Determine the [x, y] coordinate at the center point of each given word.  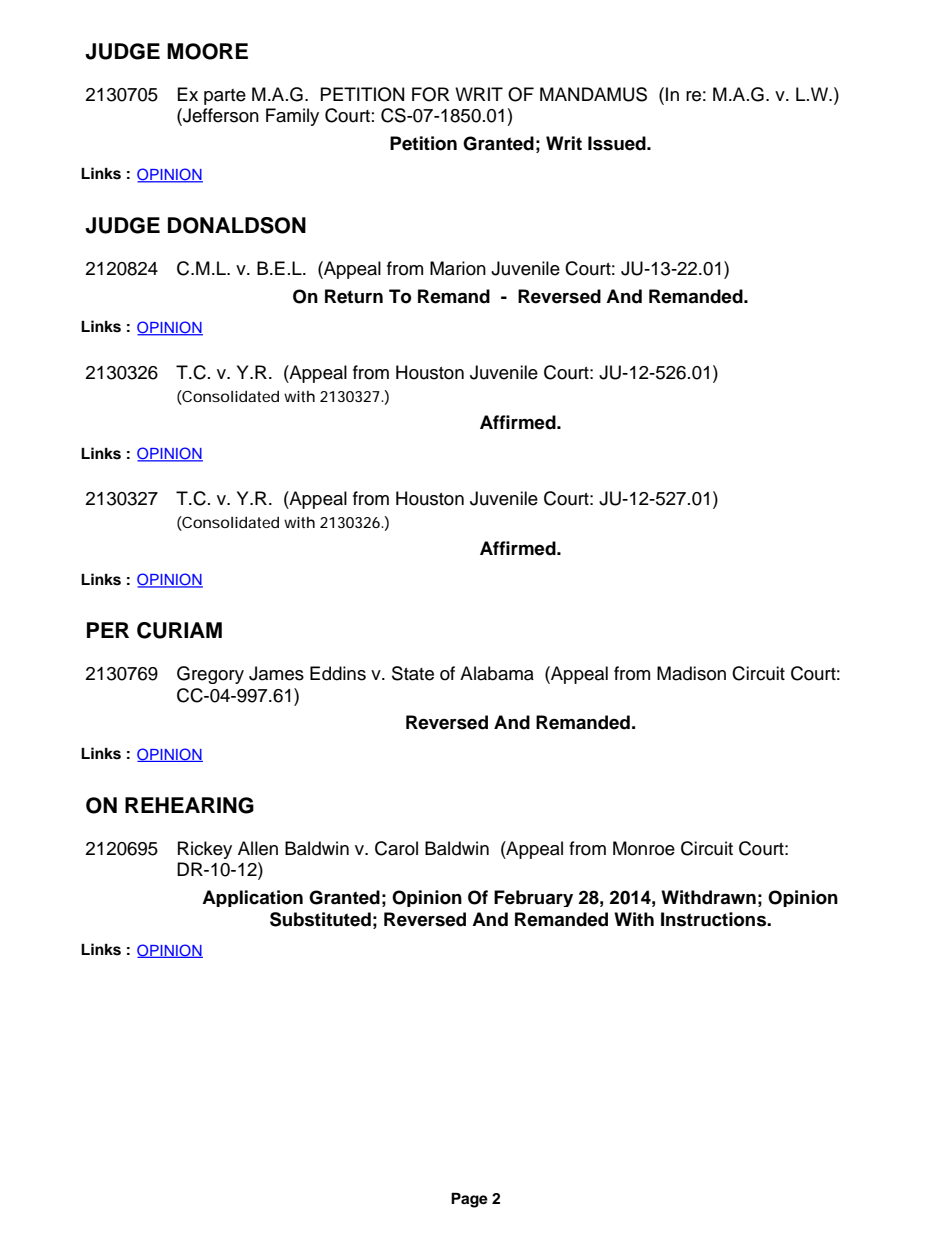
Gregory [210, 675]
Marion [458, 268]
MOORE [207, 51]
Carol [396, 848]
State [413, 673]
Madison [691, 673]
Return [354, 296]
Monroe [644, 848]
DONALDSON [237, 225]
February [533, 898]
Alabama [497, 673]
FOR [431, 94]
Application [252, 898]
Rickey [205, 850]
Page [469, 1200]
